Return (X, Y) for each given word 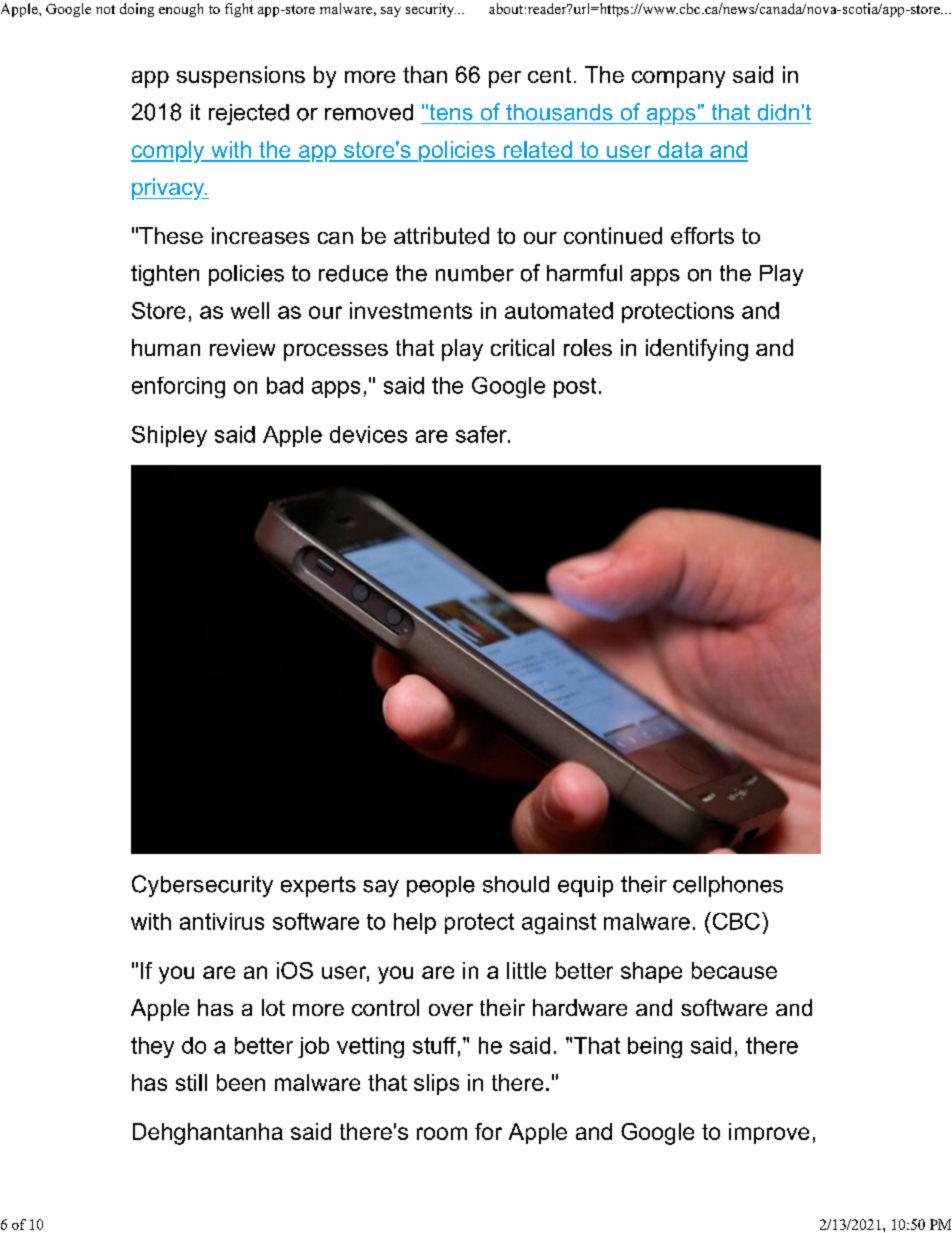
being (655, 1047)
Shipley (169, 436)
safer (482, 434)
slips (436, 1084)
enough (181, 10)
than (425, 74)
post (575, 388)
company (678, 79)
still (191, 1082)
